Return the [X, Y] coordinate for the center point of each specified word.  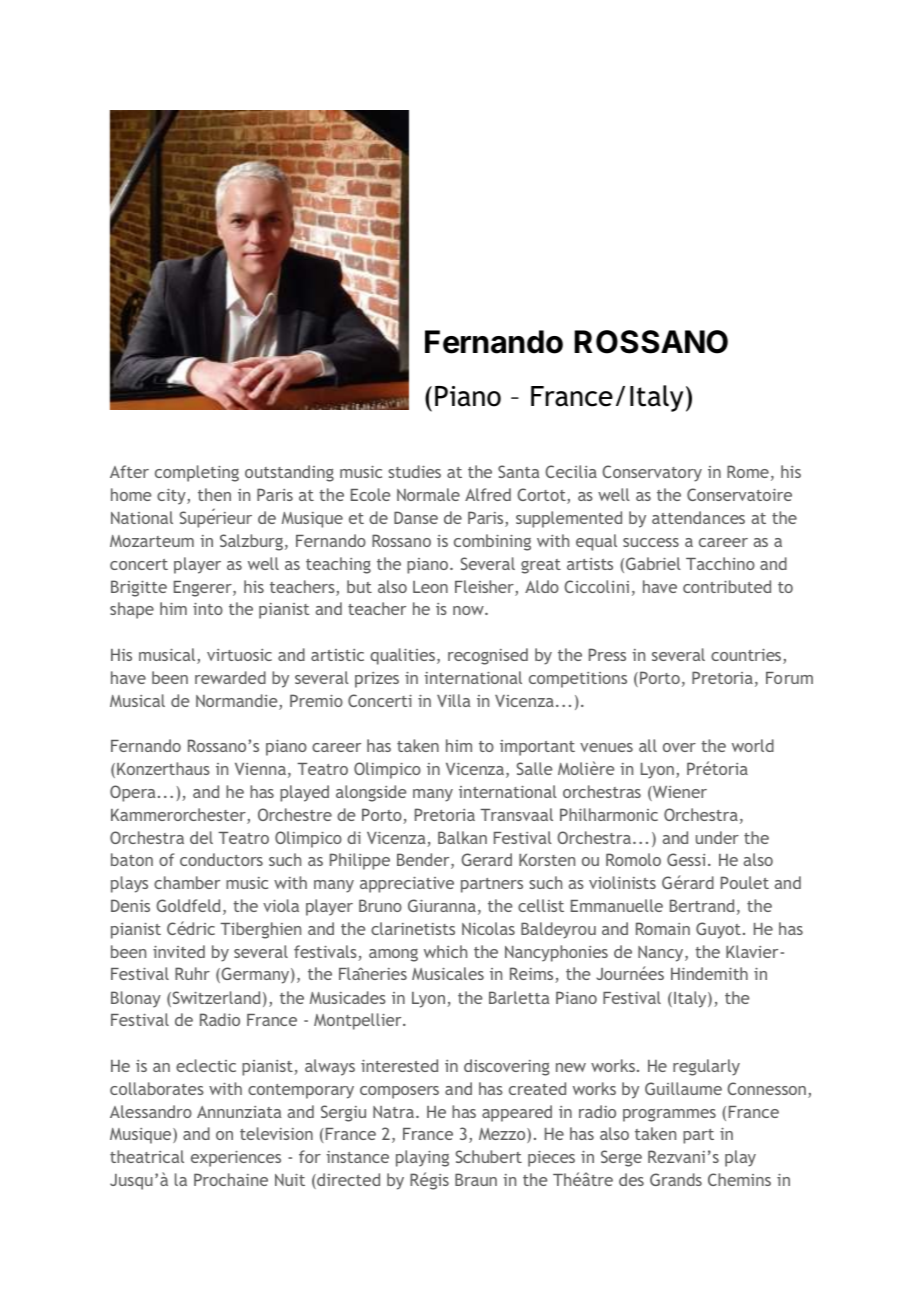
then [214, 494]
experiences [236, 1158]
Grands [676, 1179]
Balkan [462, 837]
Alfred [488, 494]
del [201, 837]
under [717, 837]
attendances [698, 517]
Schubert [489, 1156]
